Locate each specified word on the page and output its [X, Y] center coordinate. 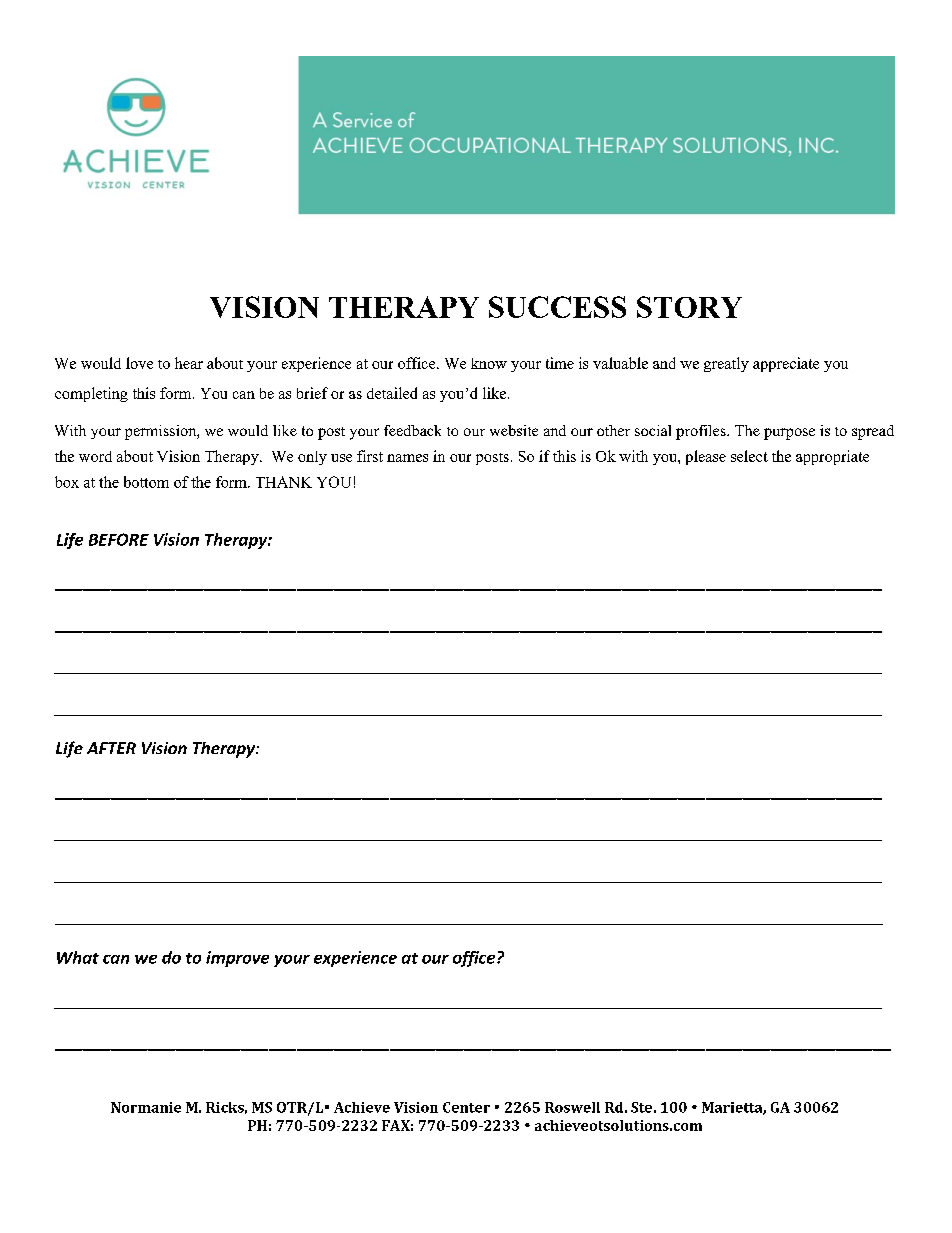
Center [466, 1107]
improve [237, 959]
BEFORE [119, 539]
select [749, 456]
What [78, 957]
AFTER [111, 748]
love [139, 363]
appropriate [832, 457]
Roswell [572, 1107]
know [489, 363]
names [407, 458]
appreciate [786, 364]
